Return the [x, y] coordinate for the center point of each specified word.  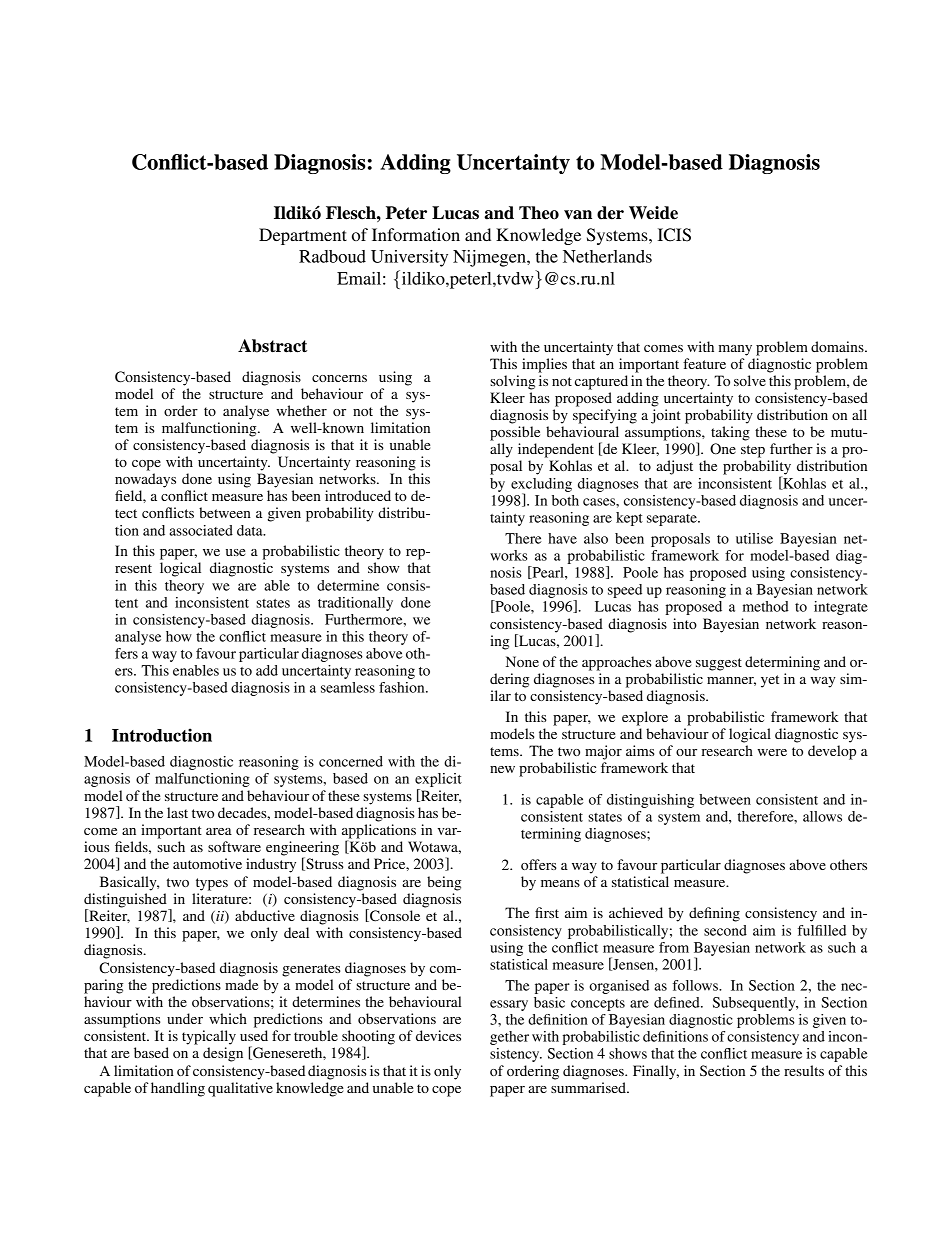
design [223, 1054]
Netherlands [607, 256]
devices [438, 1035]
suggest [719, 664]
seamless [348, 687]
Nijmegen [490, 258]
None [522, 661]
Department [303, 236]
